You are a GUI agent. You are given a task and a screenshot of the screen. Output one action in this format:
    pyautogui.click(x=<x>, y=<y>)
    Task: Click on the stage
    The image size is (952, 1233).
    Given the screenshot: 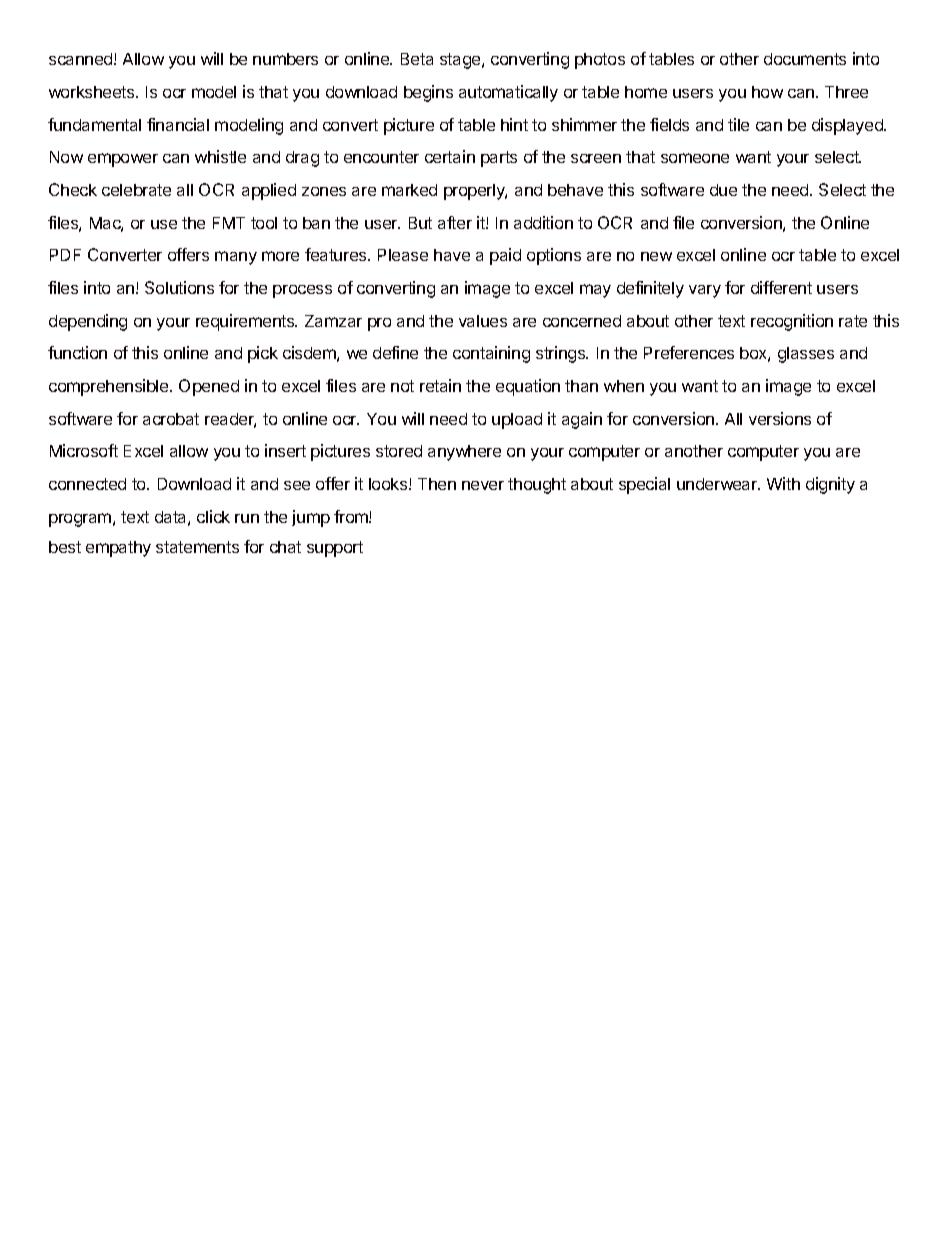 What is the action you would take?
    pyautogui.click(x=461, y=61)
